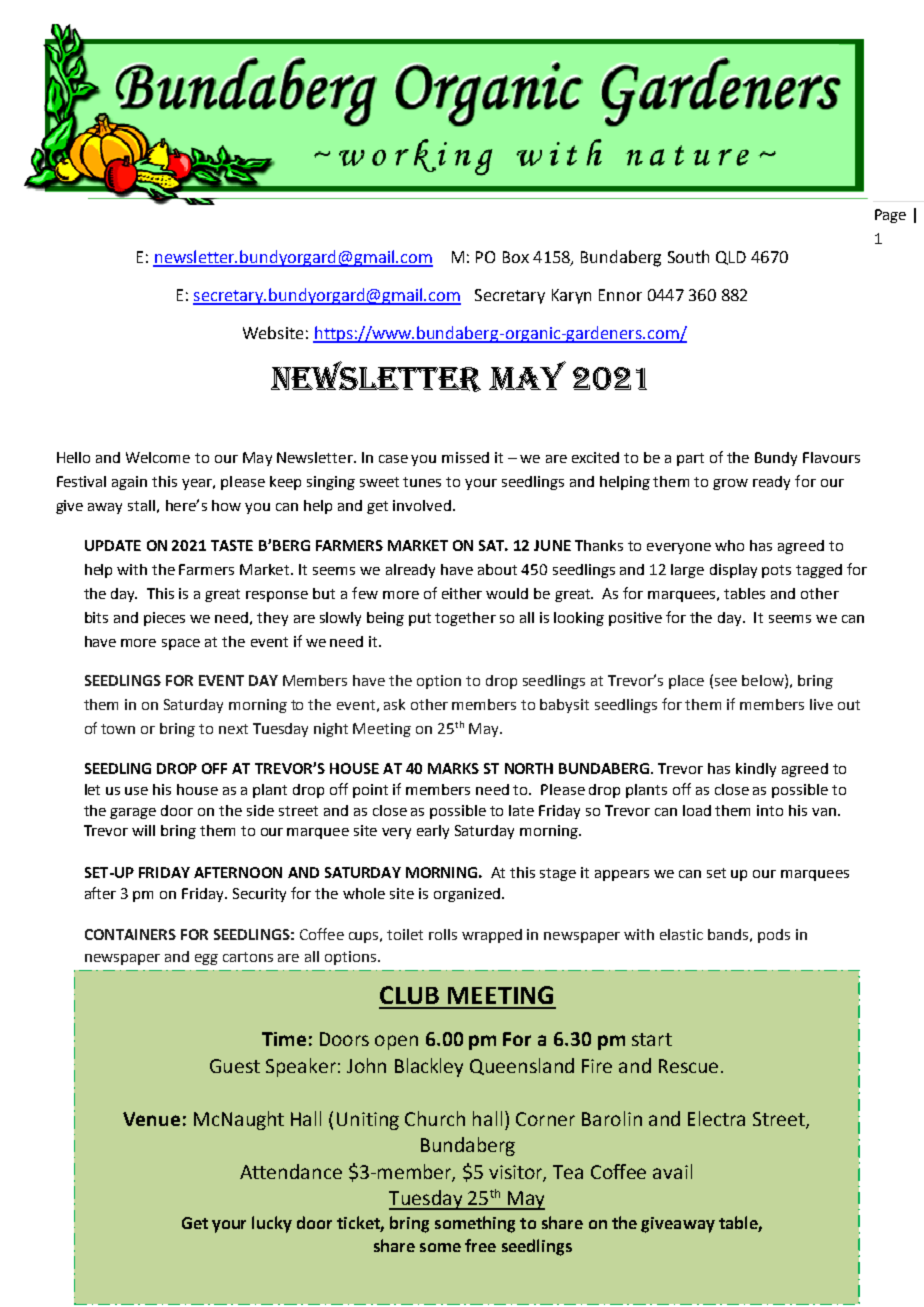  I want to click on QLD, so click(731, 258).
